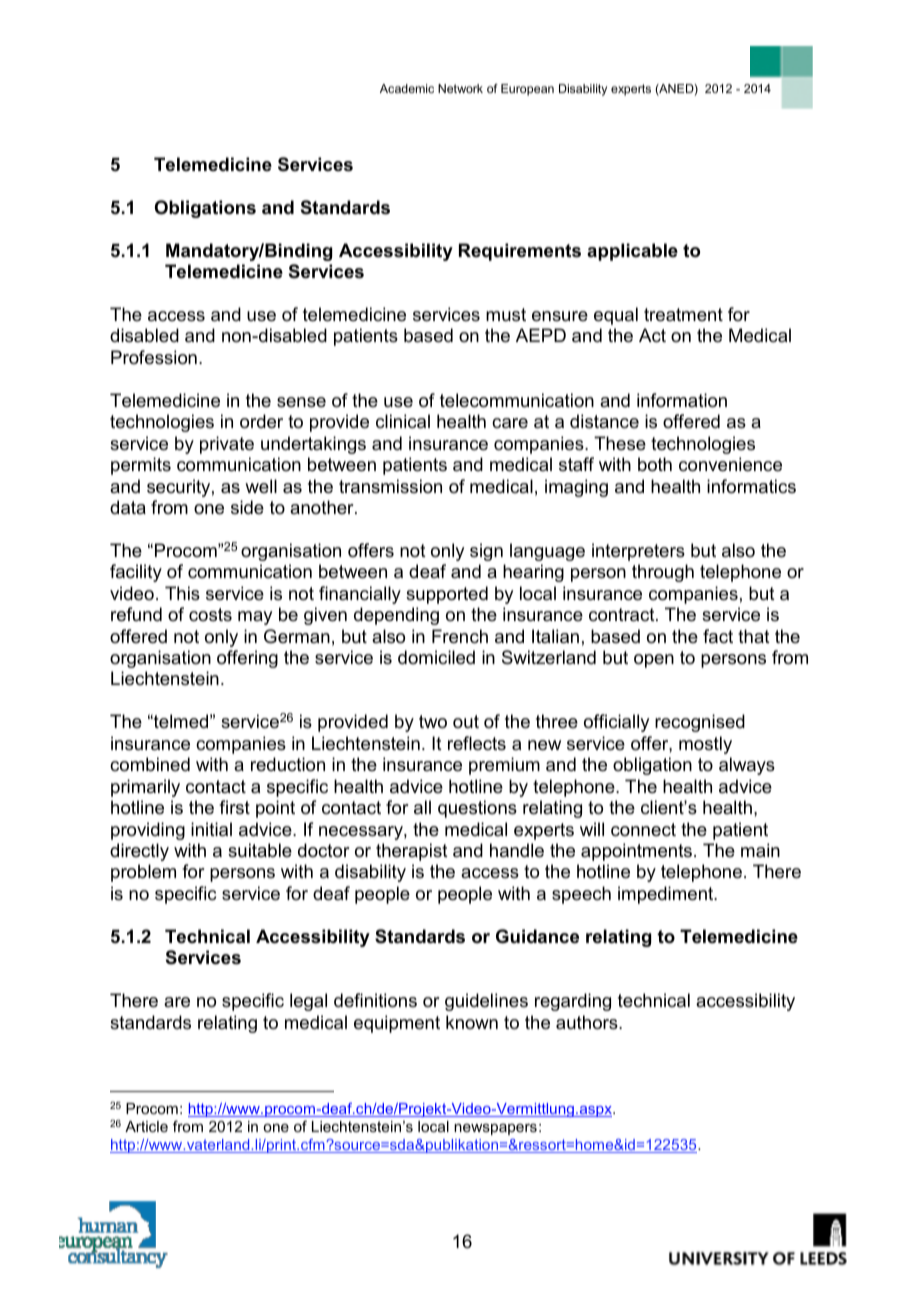  What do you see at coordinates (210, 614) in the screenshot?
I see `costs` at bounding box center [210, 614].
